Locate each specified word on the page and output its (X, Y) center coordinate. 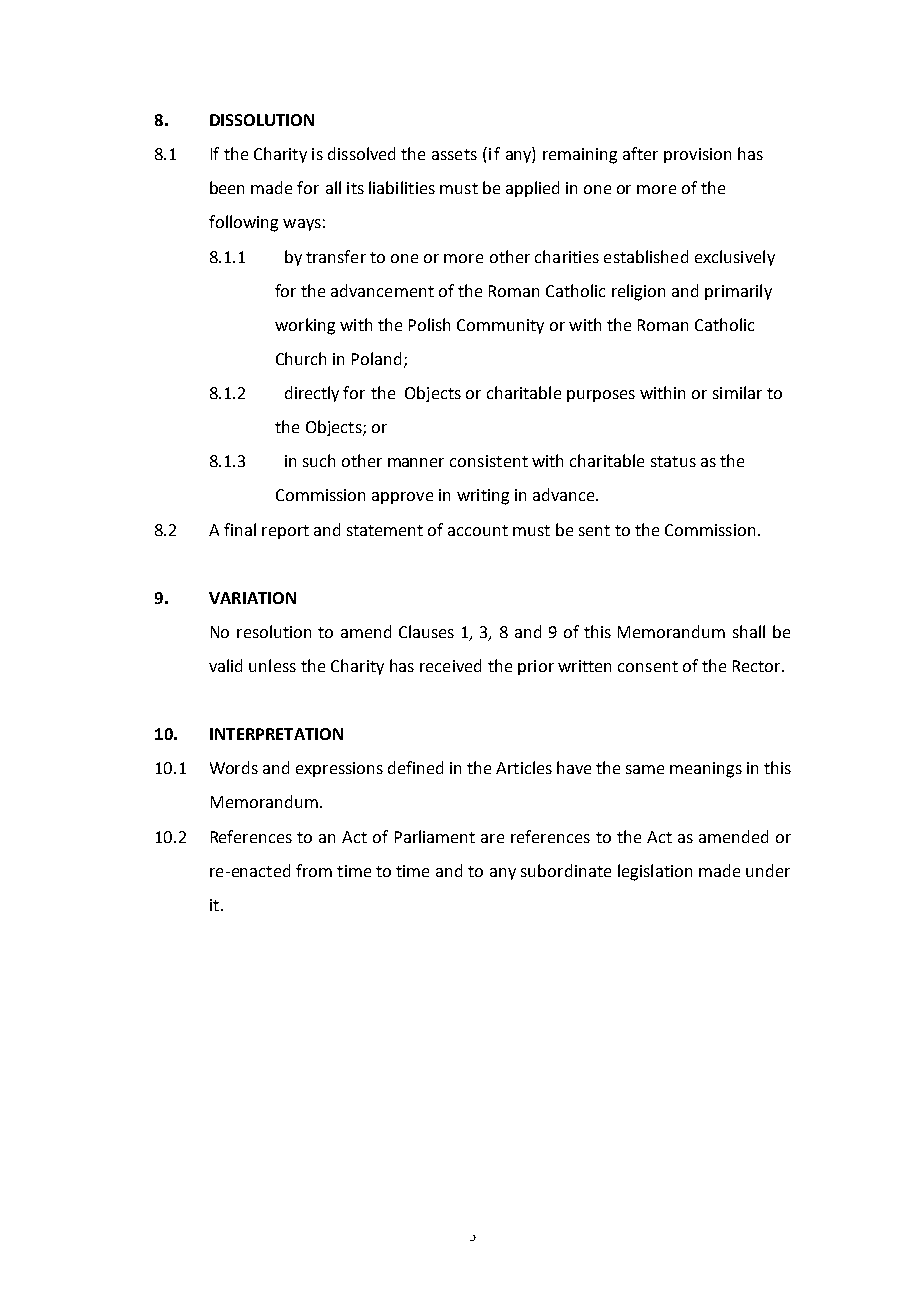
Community (500, 326)
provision (697, 155)
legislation (655, 872)
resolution (274, 631)
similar (737, 392)
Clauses (426, 631)
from (314, 870)
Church (301, 358)
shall (749, 631)
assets (454, 154)
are (492, 838)
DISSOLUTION (262, 120)
